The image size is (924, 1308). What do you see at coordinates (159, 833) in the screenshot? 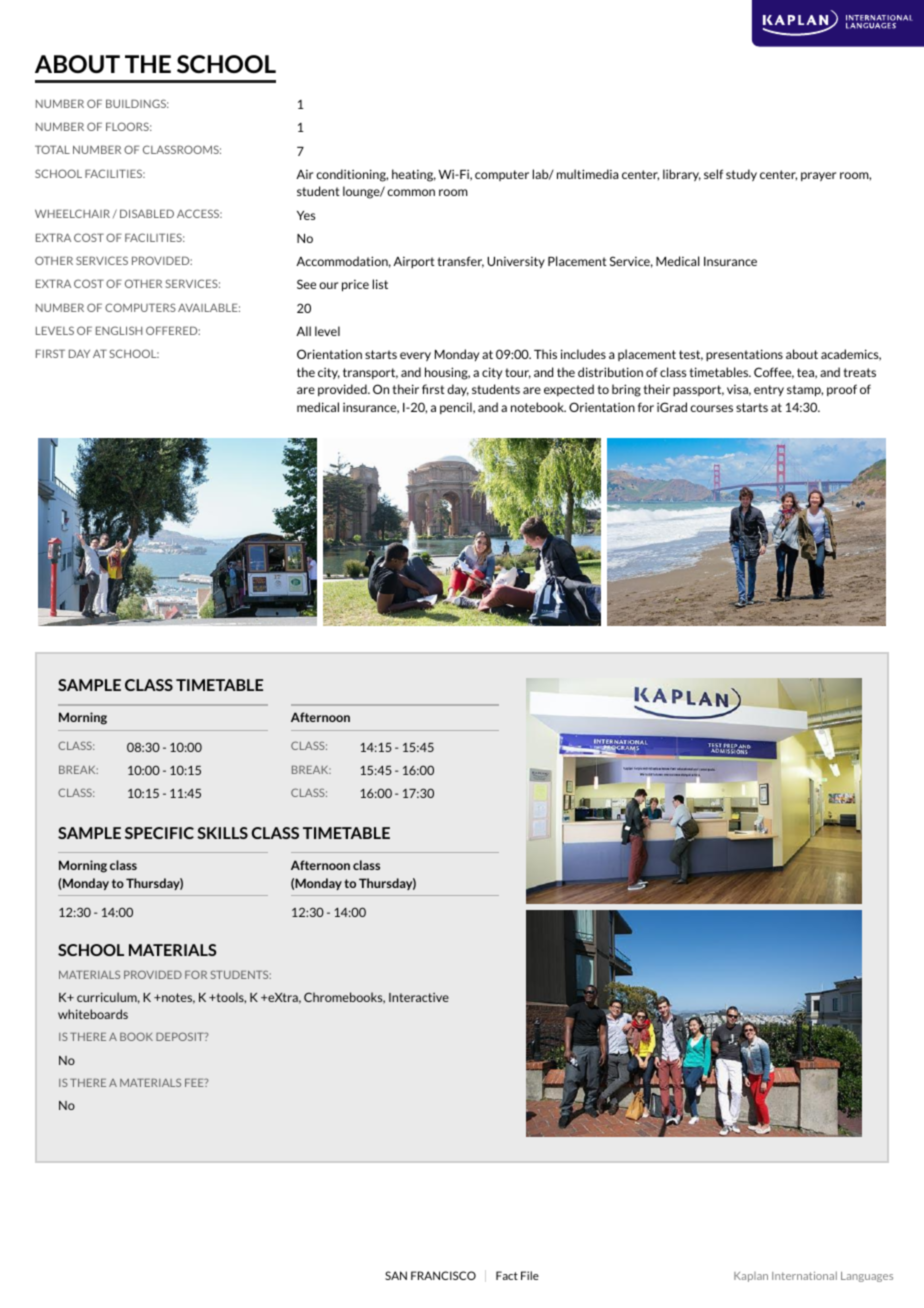
I see `SPECIFIC` at bounding box center [159, 833].
